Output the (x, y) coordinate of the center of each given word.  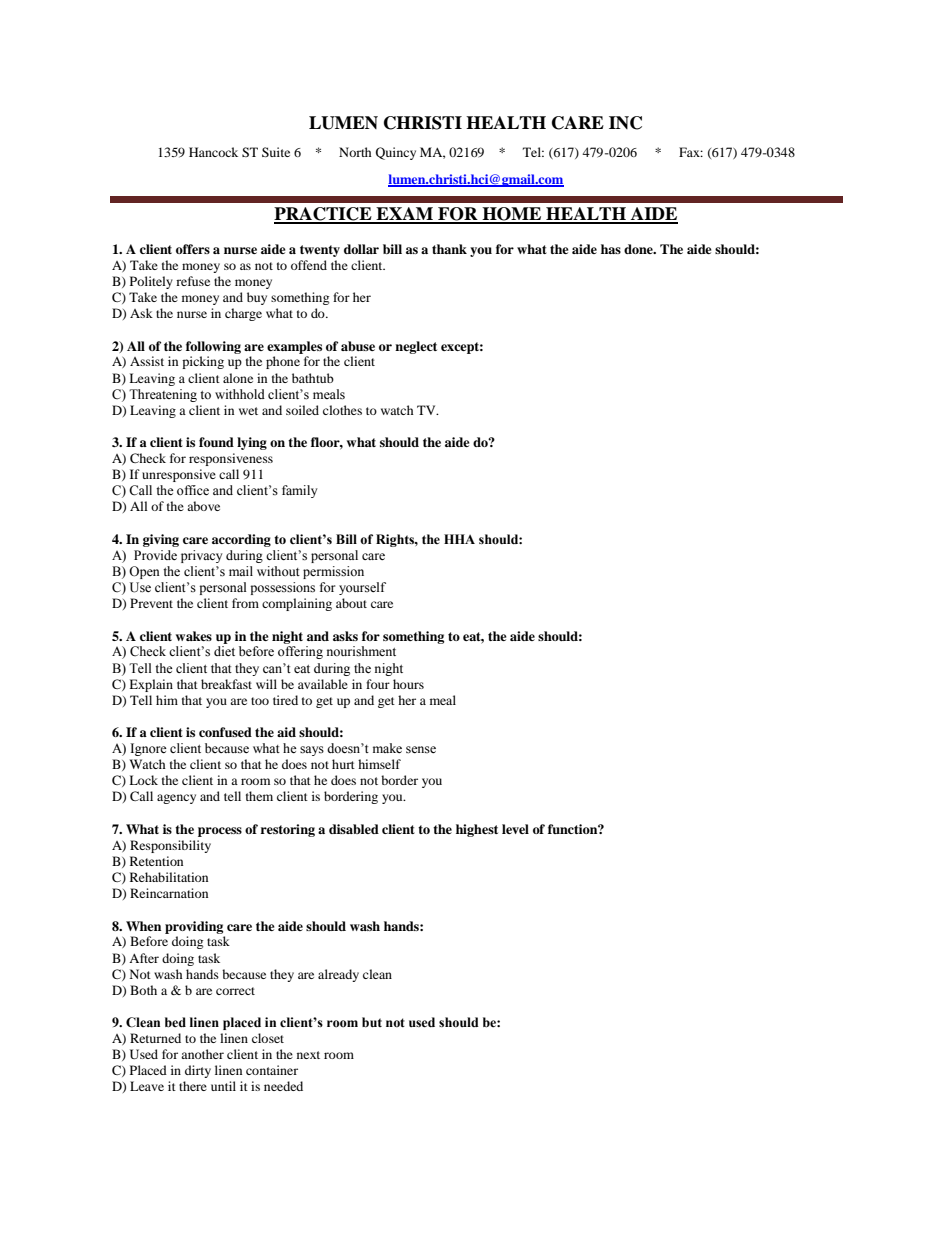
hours (408, 684)
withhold (240, 394)
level (515, 829)
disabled (354, 829)
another (202, 1054)
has (611, 249)
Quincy (396, 153)
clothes (342, 410)
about (351, 603)
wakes (194, 636)
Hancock (213, 152)
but (372, 1022)
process (220, 832)
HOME (511, 215)
